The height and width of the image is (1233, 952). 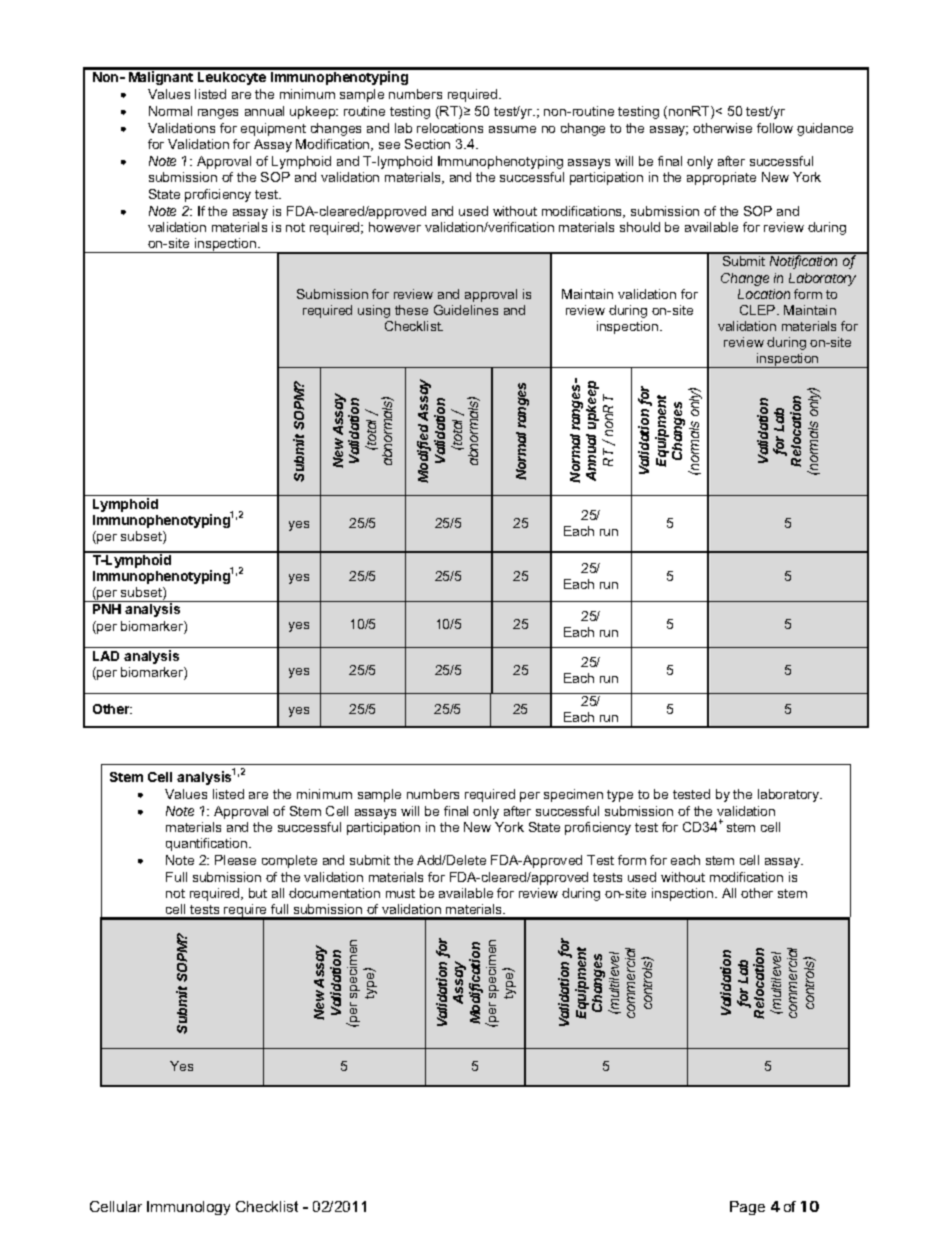 I want to click on Immunology, so click(x=188, y=1208).
